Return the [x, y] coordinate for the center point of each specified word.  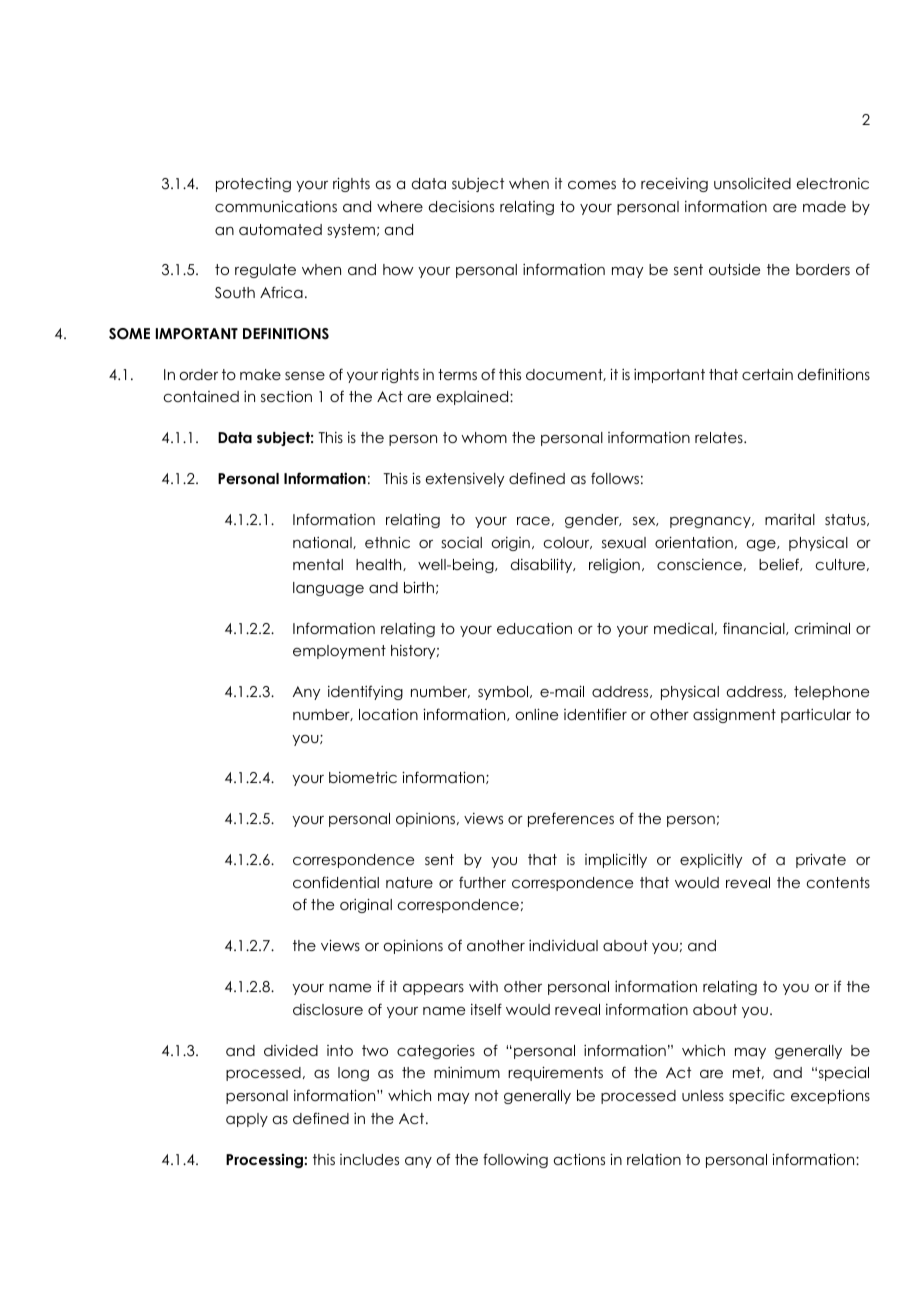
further [482, 882]
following [515, 1160]
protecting [253, 185]
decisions [461, 206]
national [323, 543]
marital [790, 519]
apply [247, 1120]
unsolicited [752, 183]
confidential [336, 882]
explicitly [711, 861]
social [461, 542]
